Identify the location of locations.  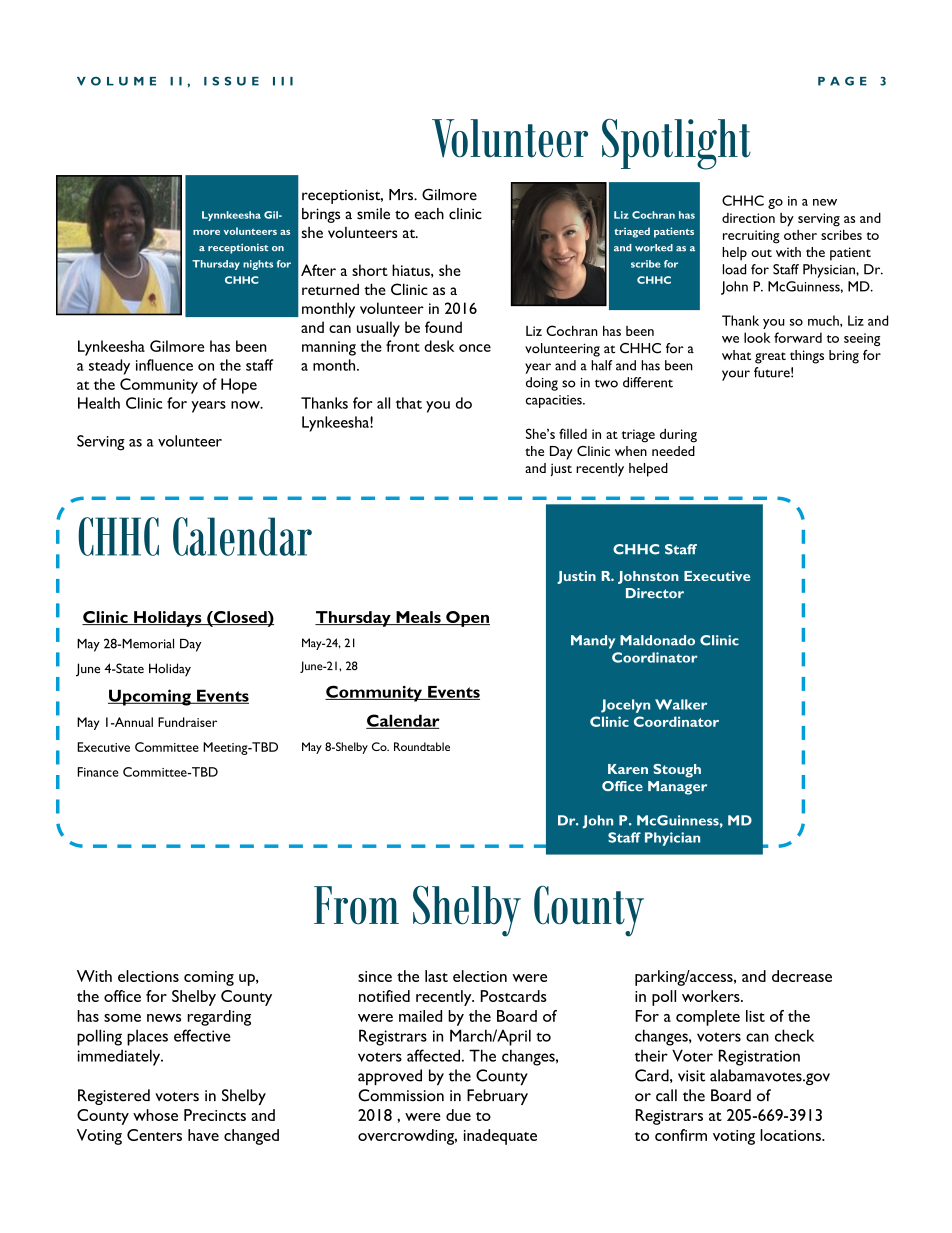
(791, 1135).
